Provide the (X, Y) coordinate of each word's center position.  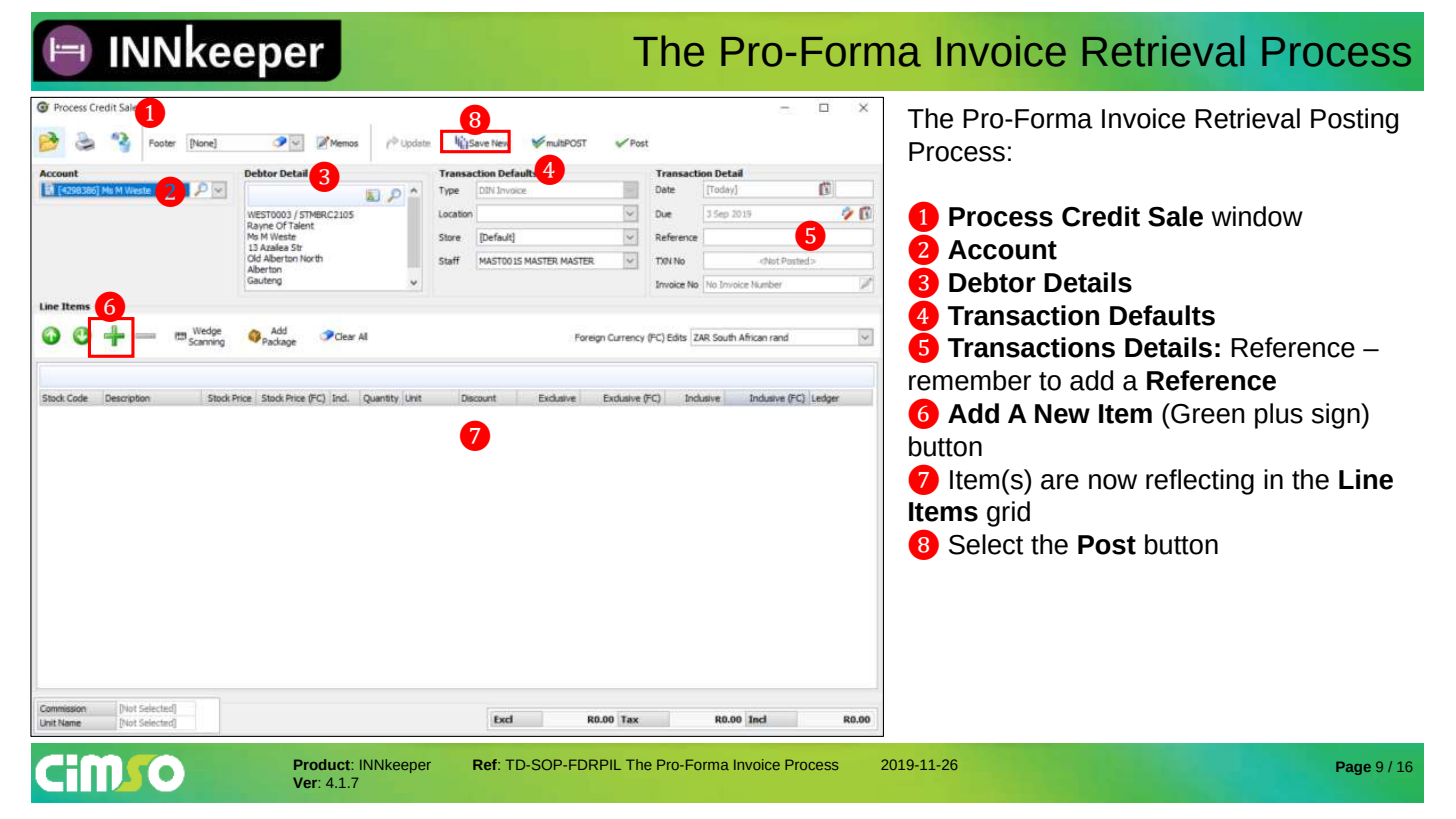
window (1257, 216)
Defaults (1162, 315)
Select (986, 544)
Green (1207, 413)
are (1060, 482)
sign (1337, 416)
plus (1279, 416)
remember (970, 380)
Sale (1175, 216)
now (1113, 482)
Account (1002, 250)
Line (1366, 479)
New (1062, 414)
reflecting (1200, 482)
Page (1353, 768)
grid (1008, 514)
